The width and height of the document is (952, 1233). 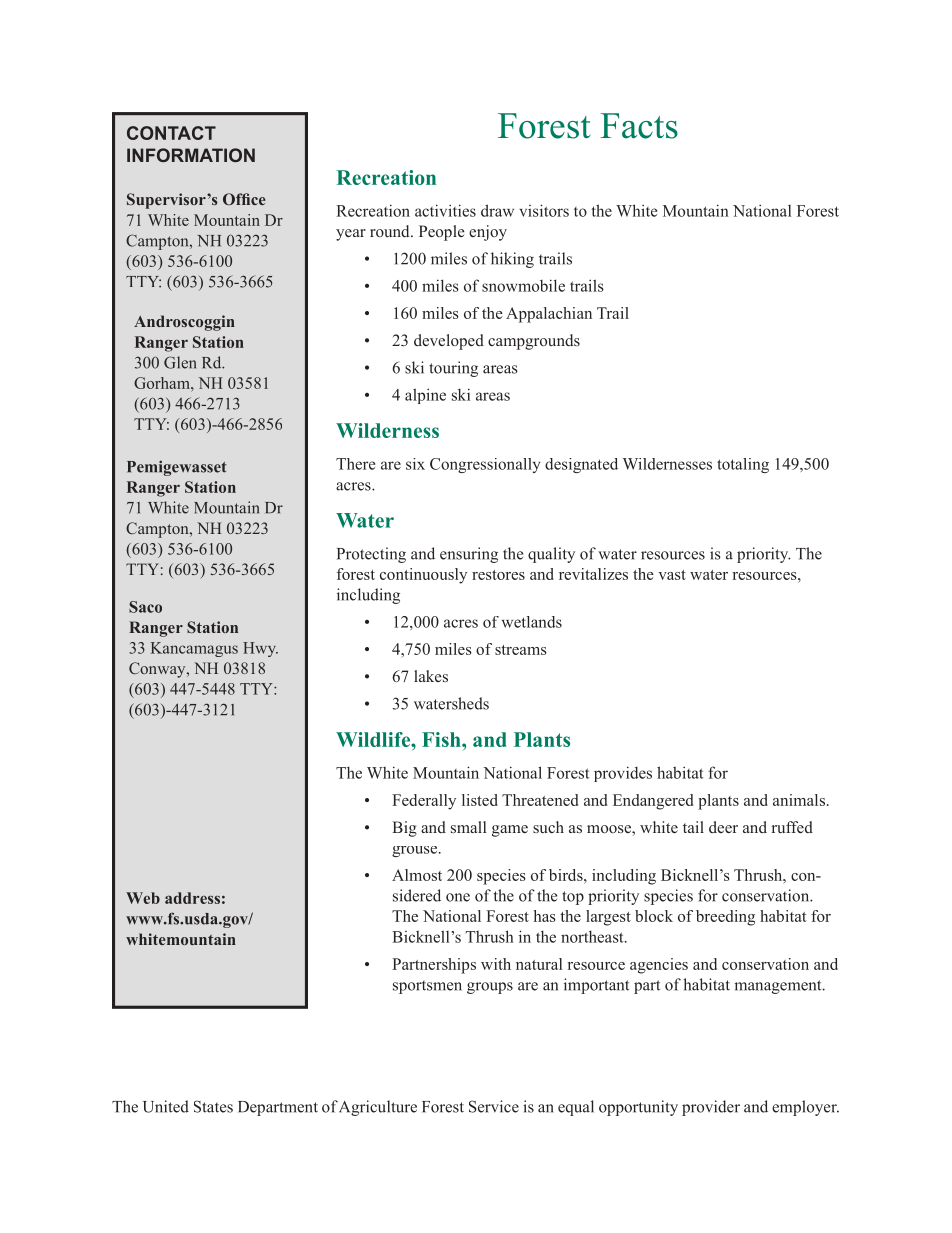 What do you see at coordinates (453, 369) in the document?
I see `touring` at bounding box center [453, 369].
